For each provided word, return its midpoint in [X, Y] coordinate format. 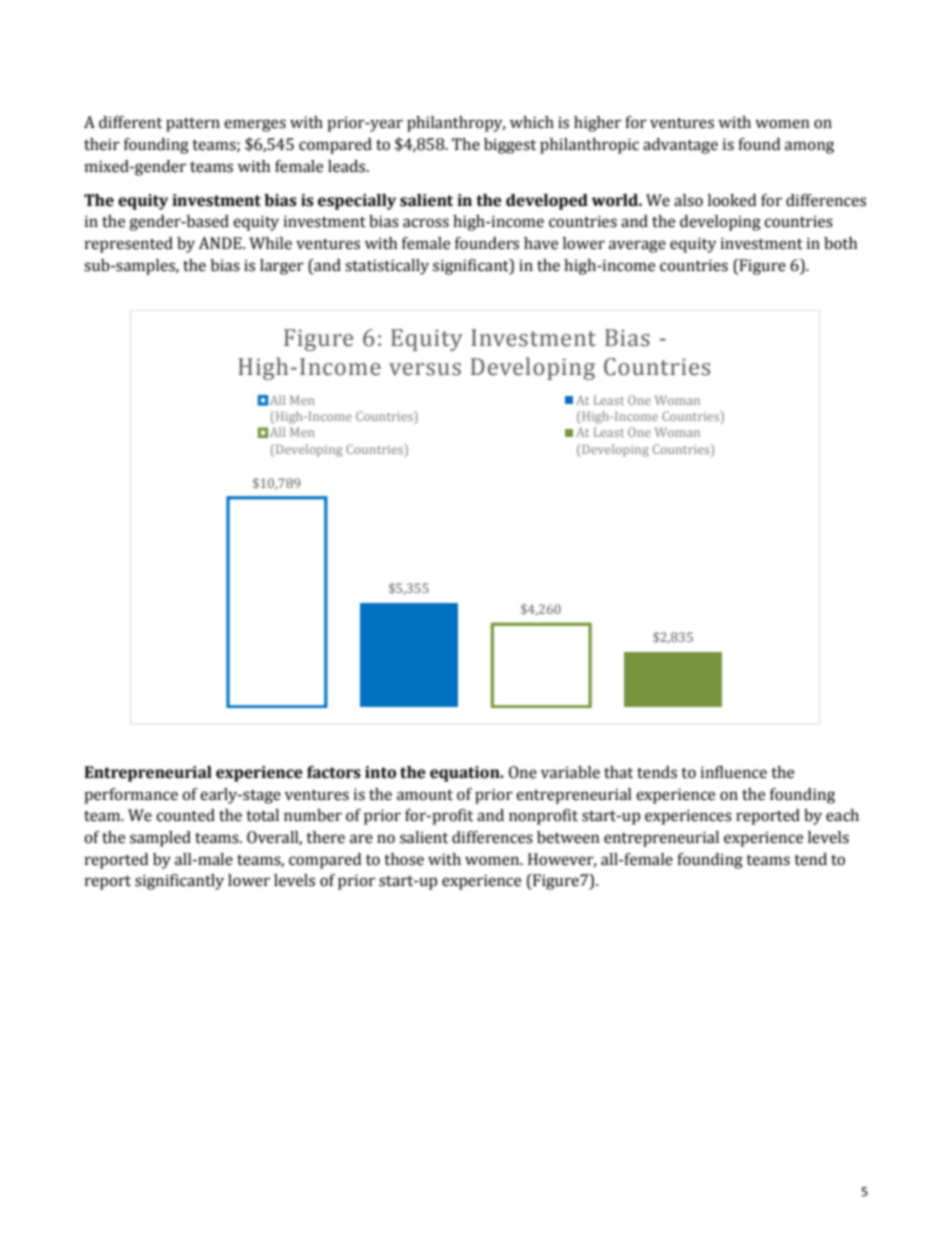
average [637, 246]
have [541, 243]
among [809, 147]
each [842, 815]
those [404, 859]
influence [734, 772]
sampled [160, 839]
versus [425, 369]
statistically [387, 267]
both [840, 243]
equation [466, 774]
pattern [193, 125]
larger [282, 267]
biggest [510, 146]
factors [334, 772]
